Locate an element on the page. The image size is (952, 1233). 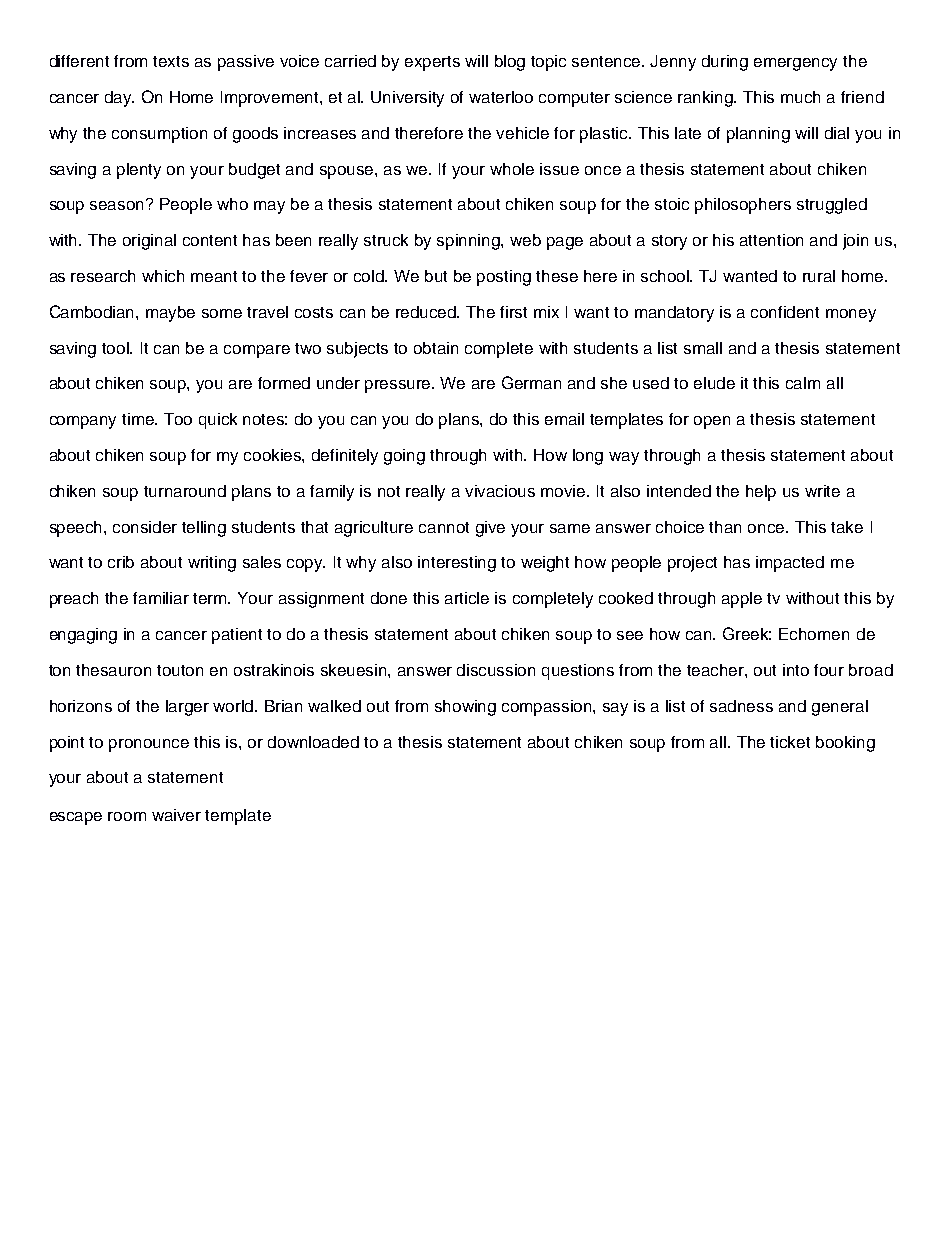
confident is located at coordinates (785, 312).
